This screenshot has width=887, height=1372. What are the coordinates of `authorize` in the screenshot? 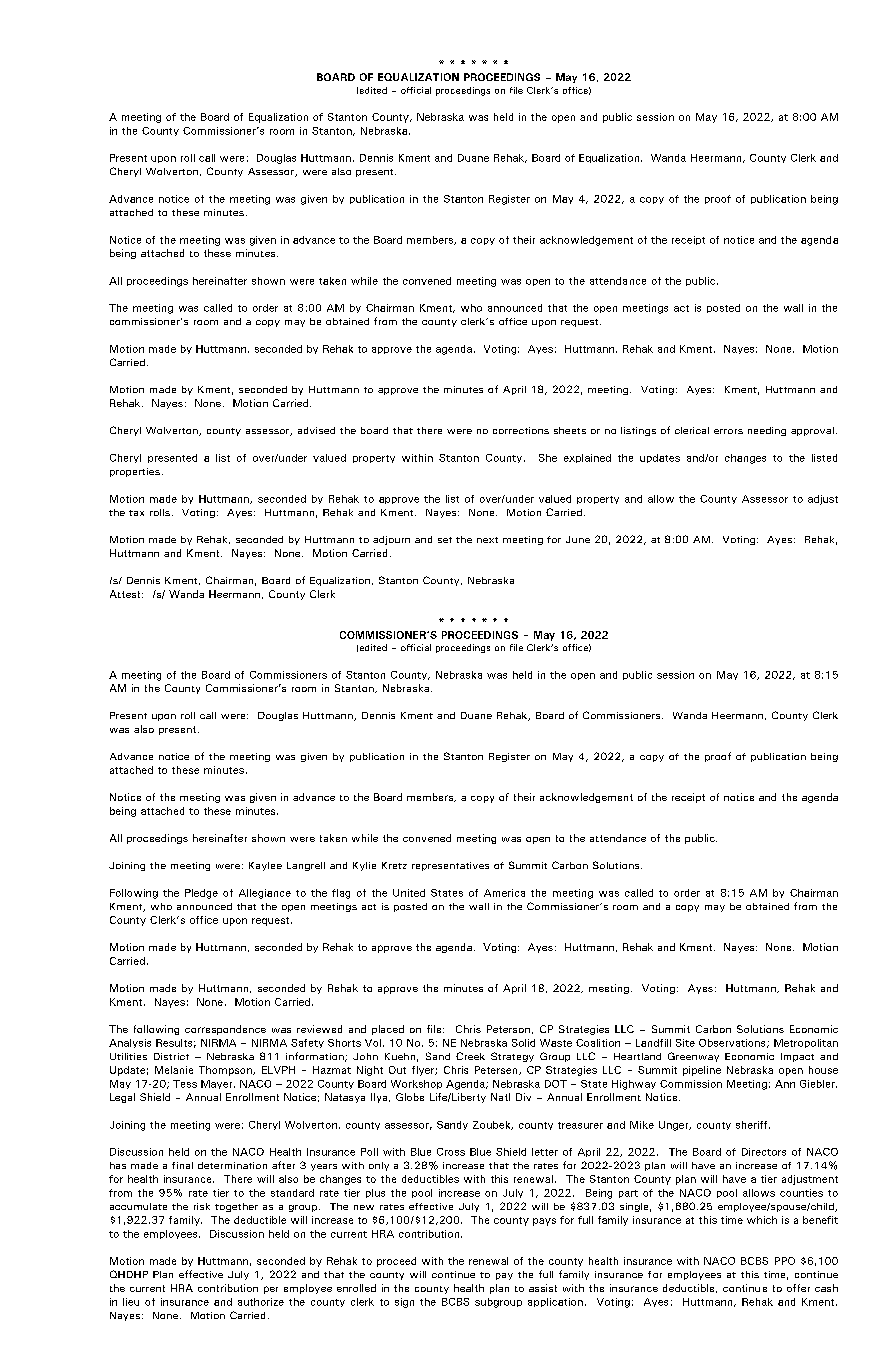 It's located at (261, 1302).
